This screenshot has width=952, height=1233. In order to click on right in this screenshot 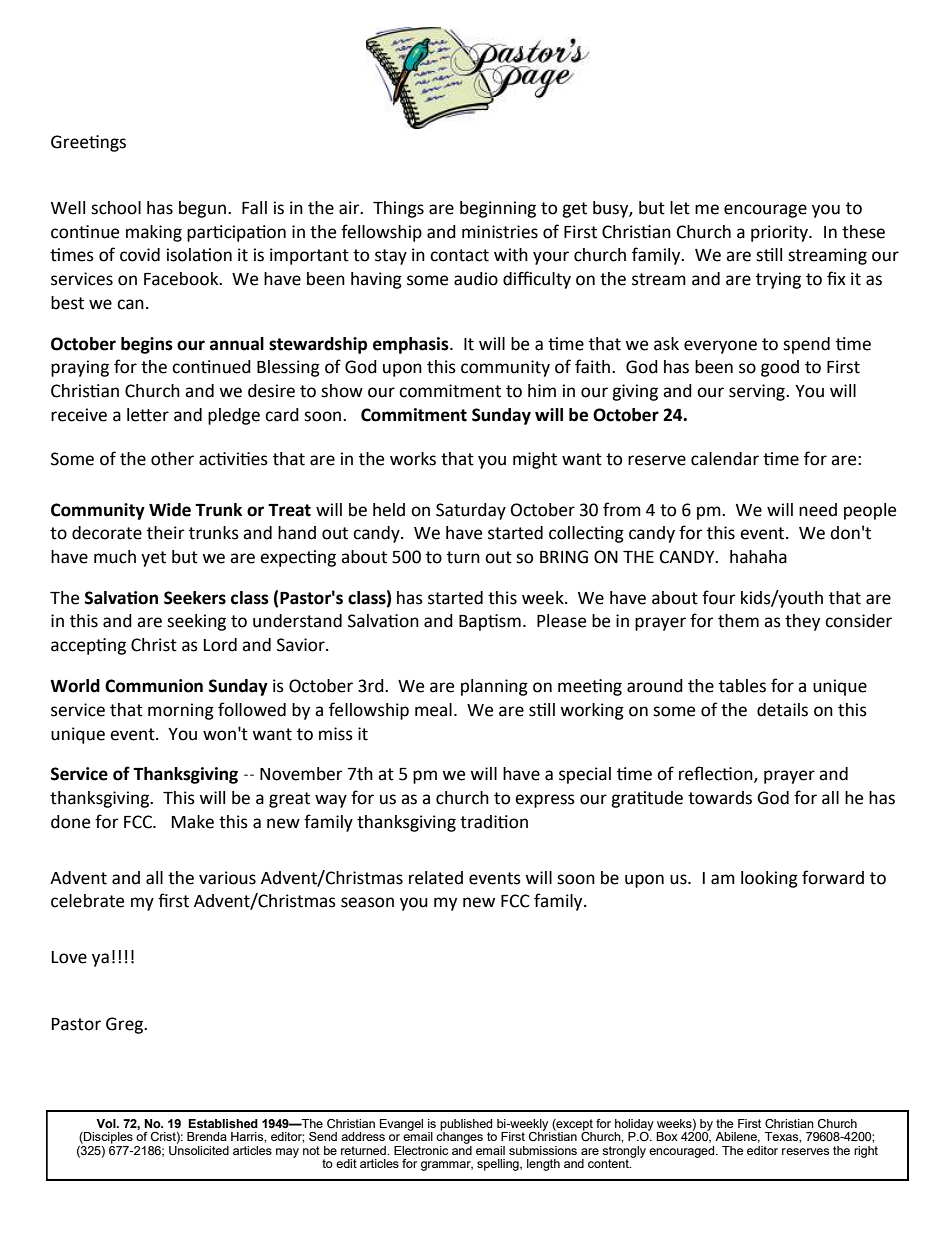, I will do `click(866, 1152)`.
